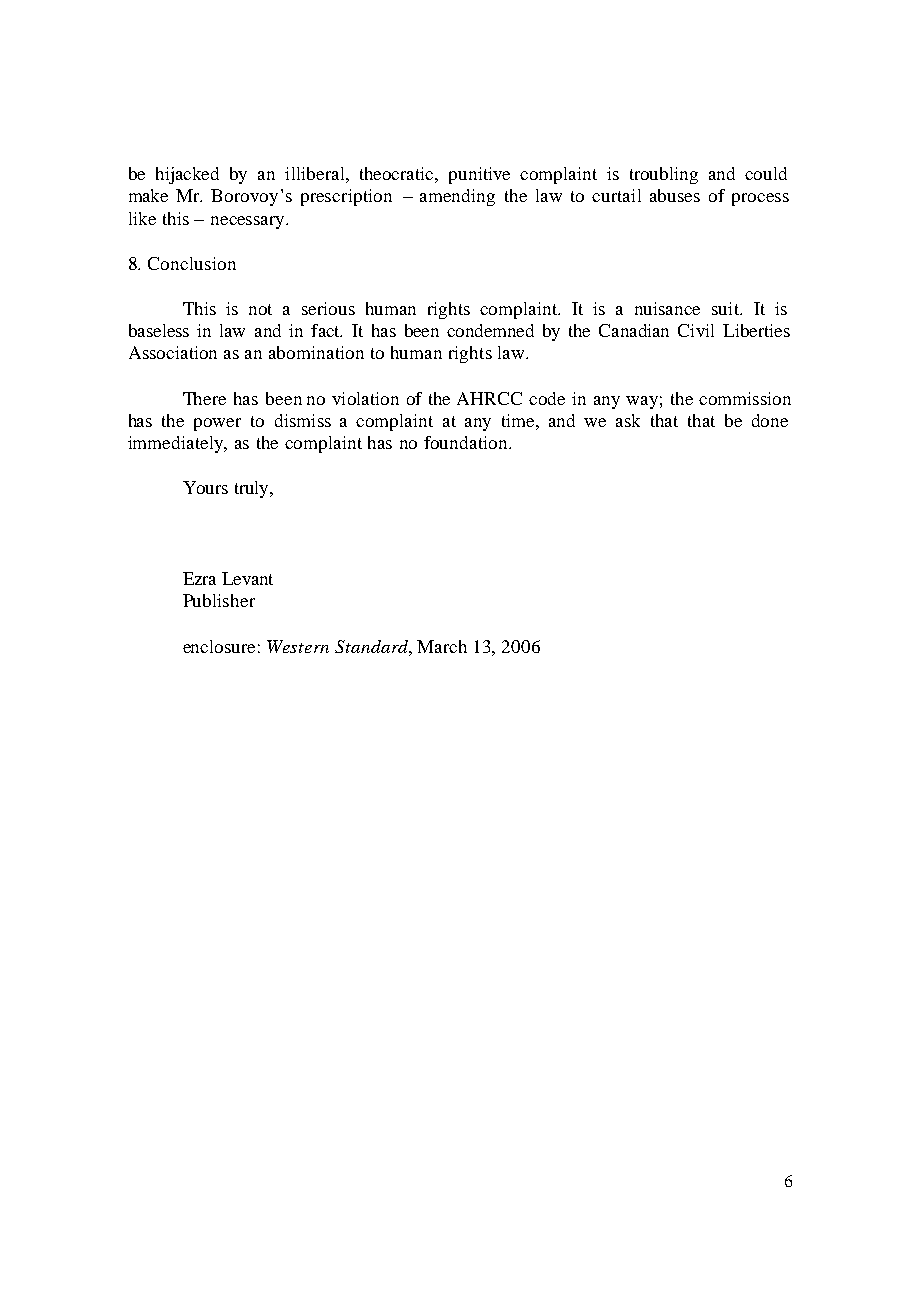 The image size is (924, 1307). Describe the element at coordinates (467, 442) in the screenshot. I see `foundation` at that location.
